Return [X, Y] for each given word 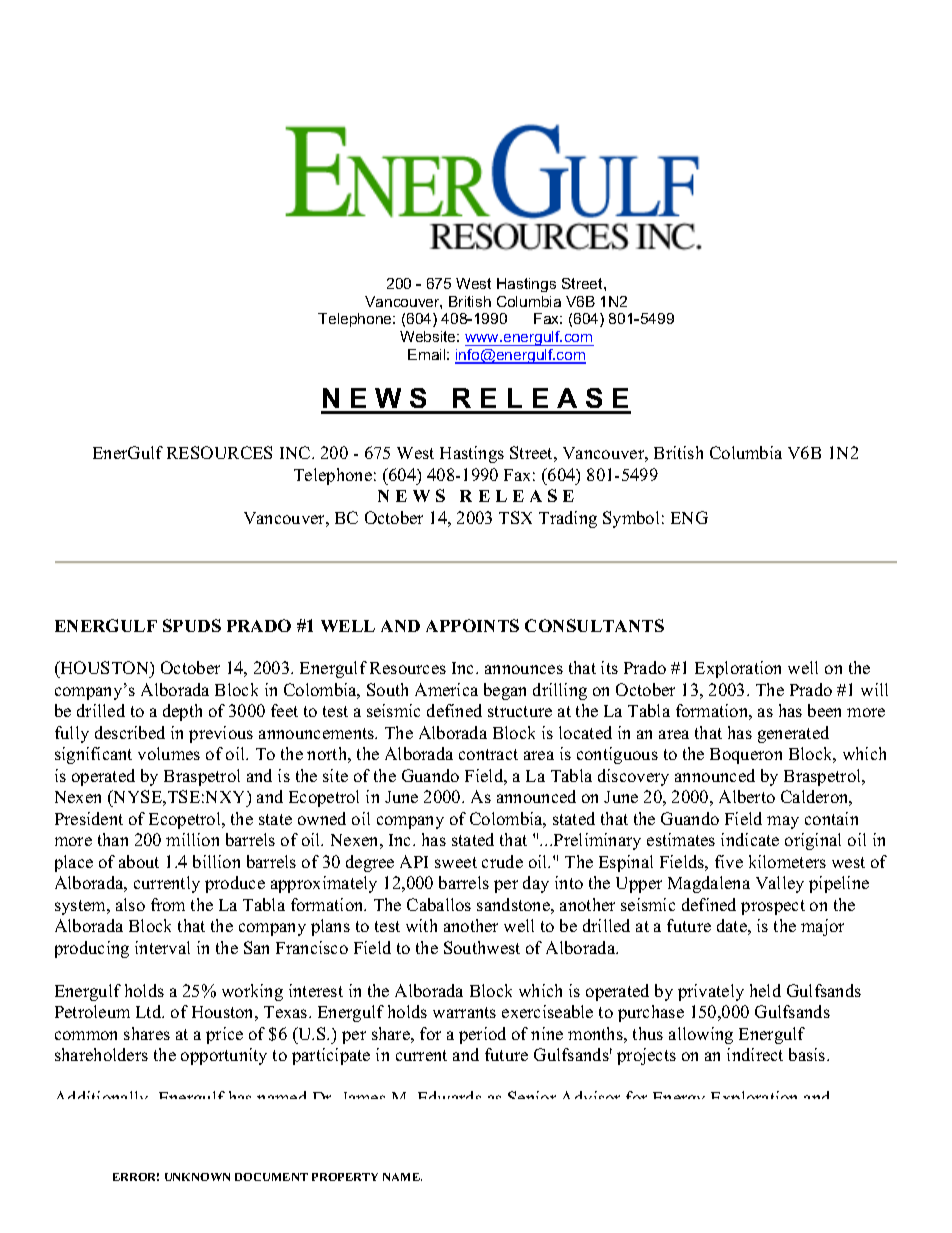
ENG [689, 517]
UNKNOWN [197, 1177]
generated [793, 734]
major [822, 927]
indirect [755, 1054]
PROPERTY [345, 1177]
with [421, 925]
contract [488, 754]
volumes [169, 753]
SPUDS [192, 625]
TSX [515, 517]
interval [162, 947]
